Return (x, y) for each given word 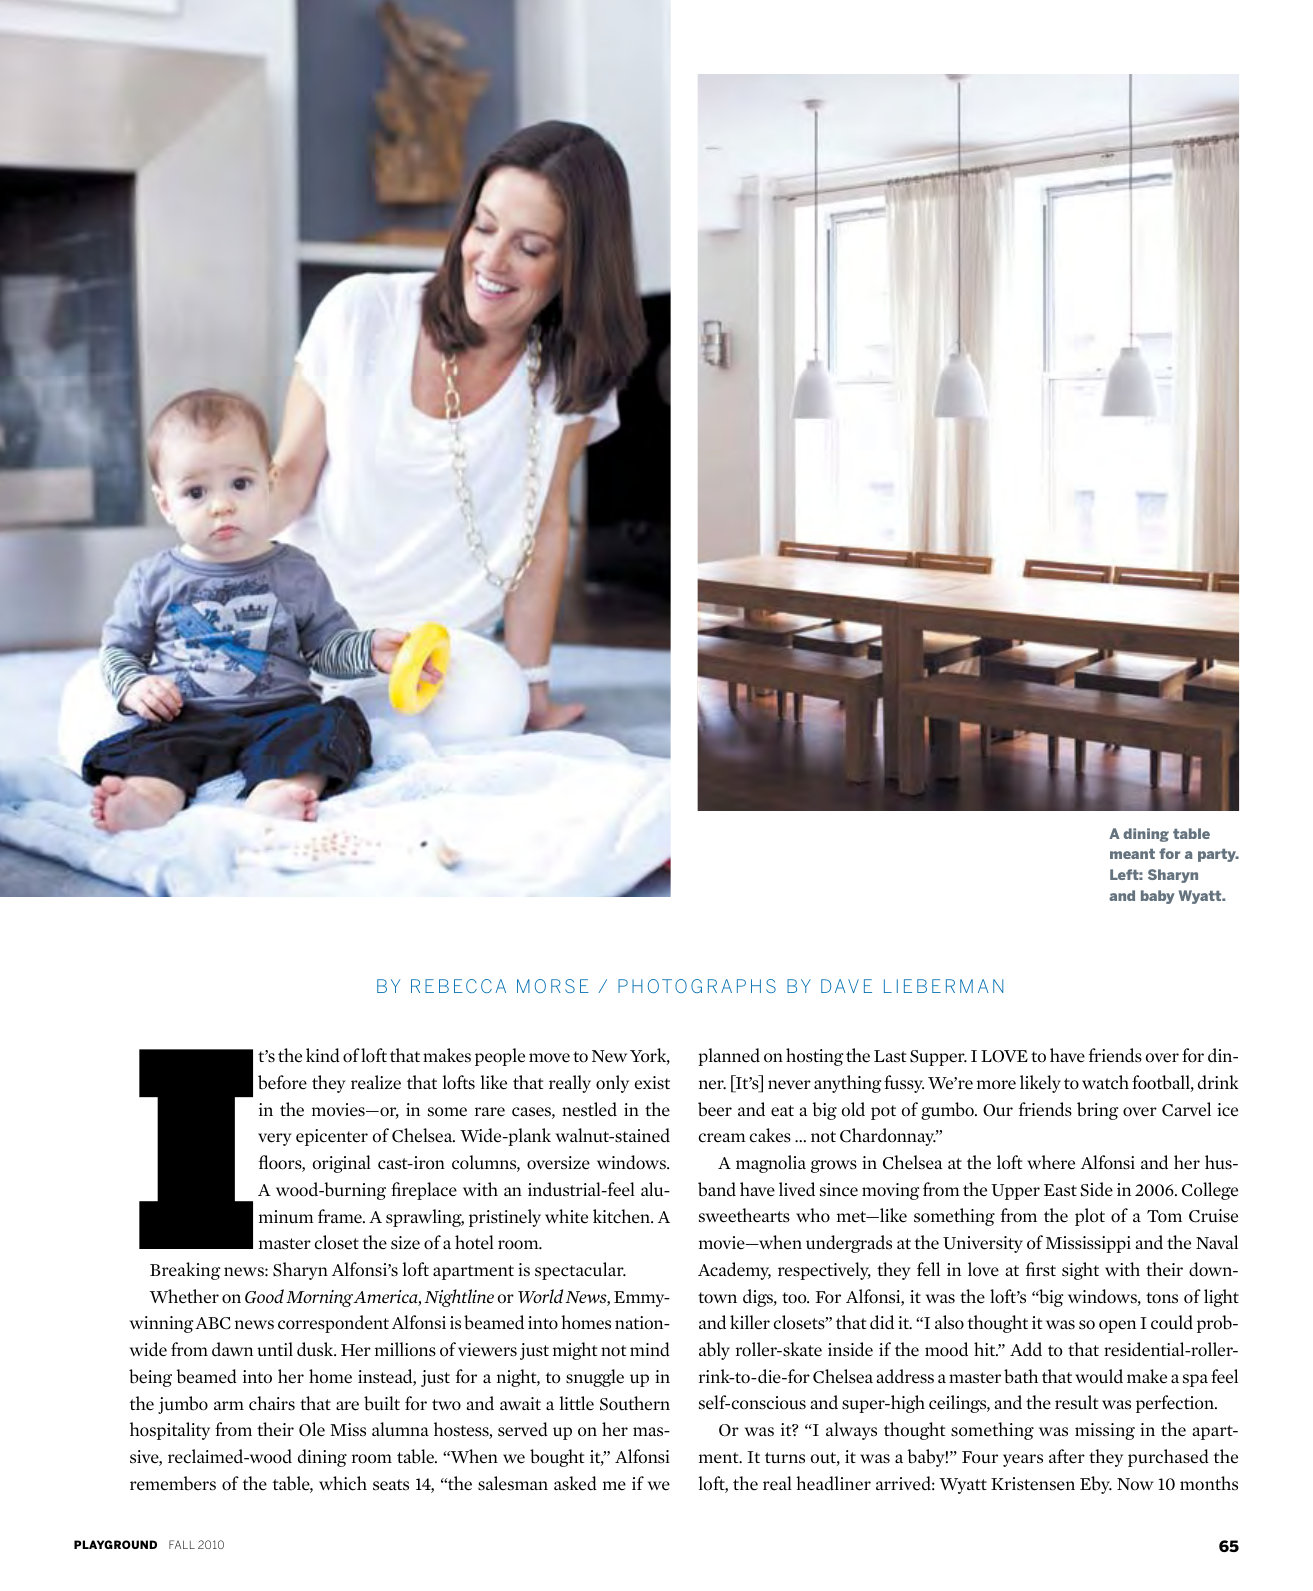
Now (1135, 1484)
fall (182, 1544)
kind (323, 1055)
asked (575, 1483)
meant (1132, 854)
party (1218, 855)
